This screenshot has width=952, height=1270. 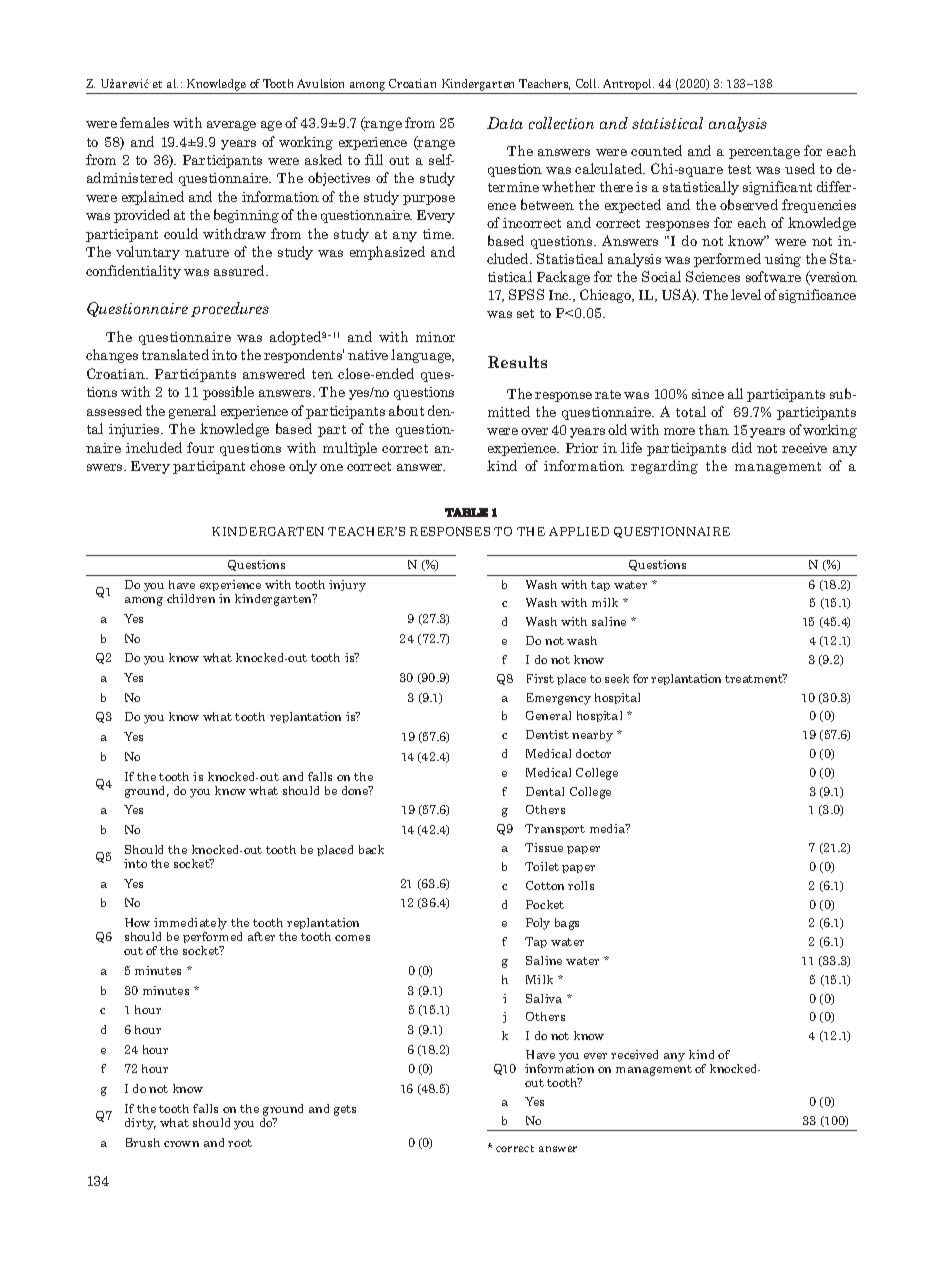 I want to click on crown, so click(x=181, y=1144).
